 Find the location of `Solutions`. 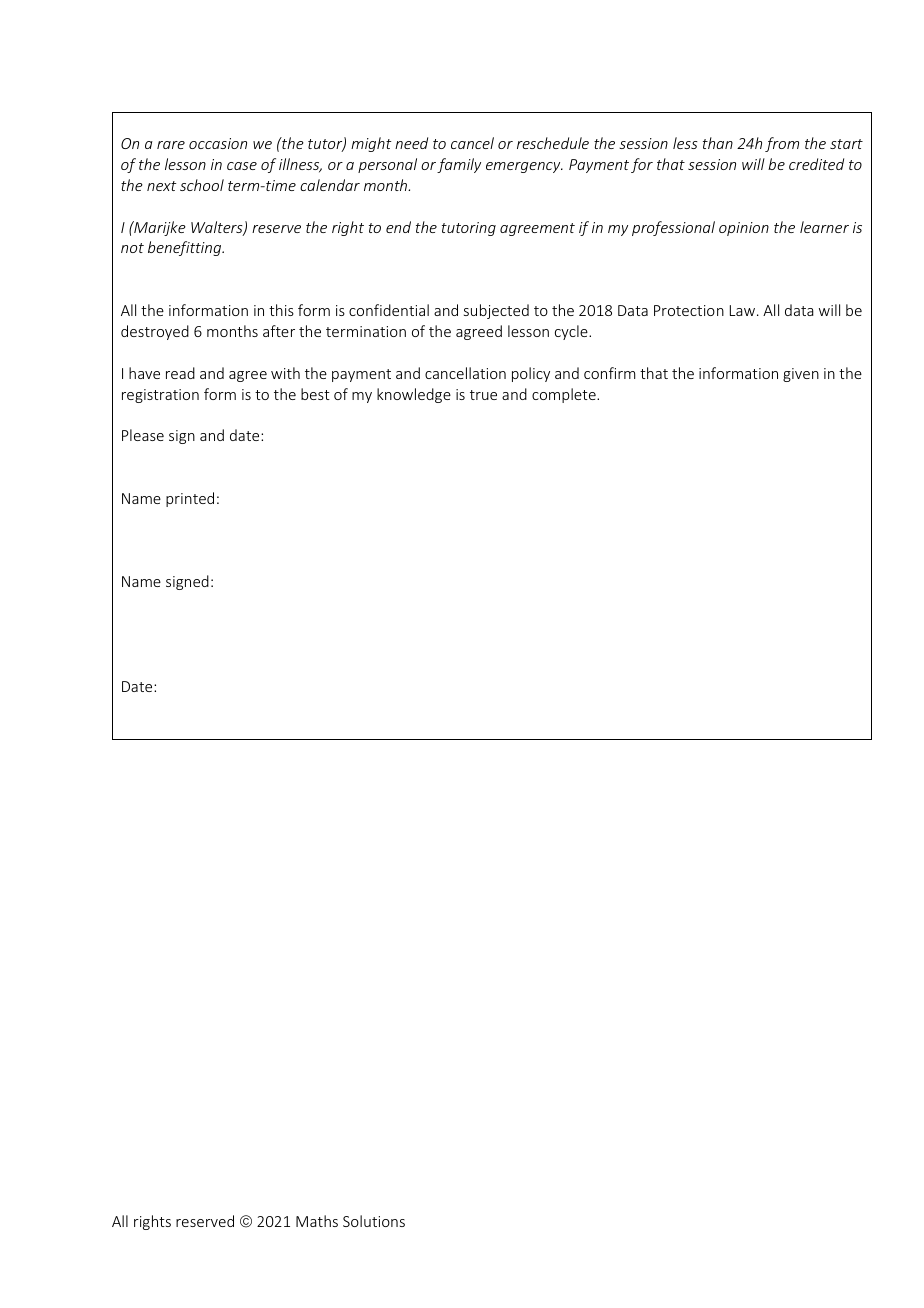

Solutions is located at coordinates (374, 1221).
